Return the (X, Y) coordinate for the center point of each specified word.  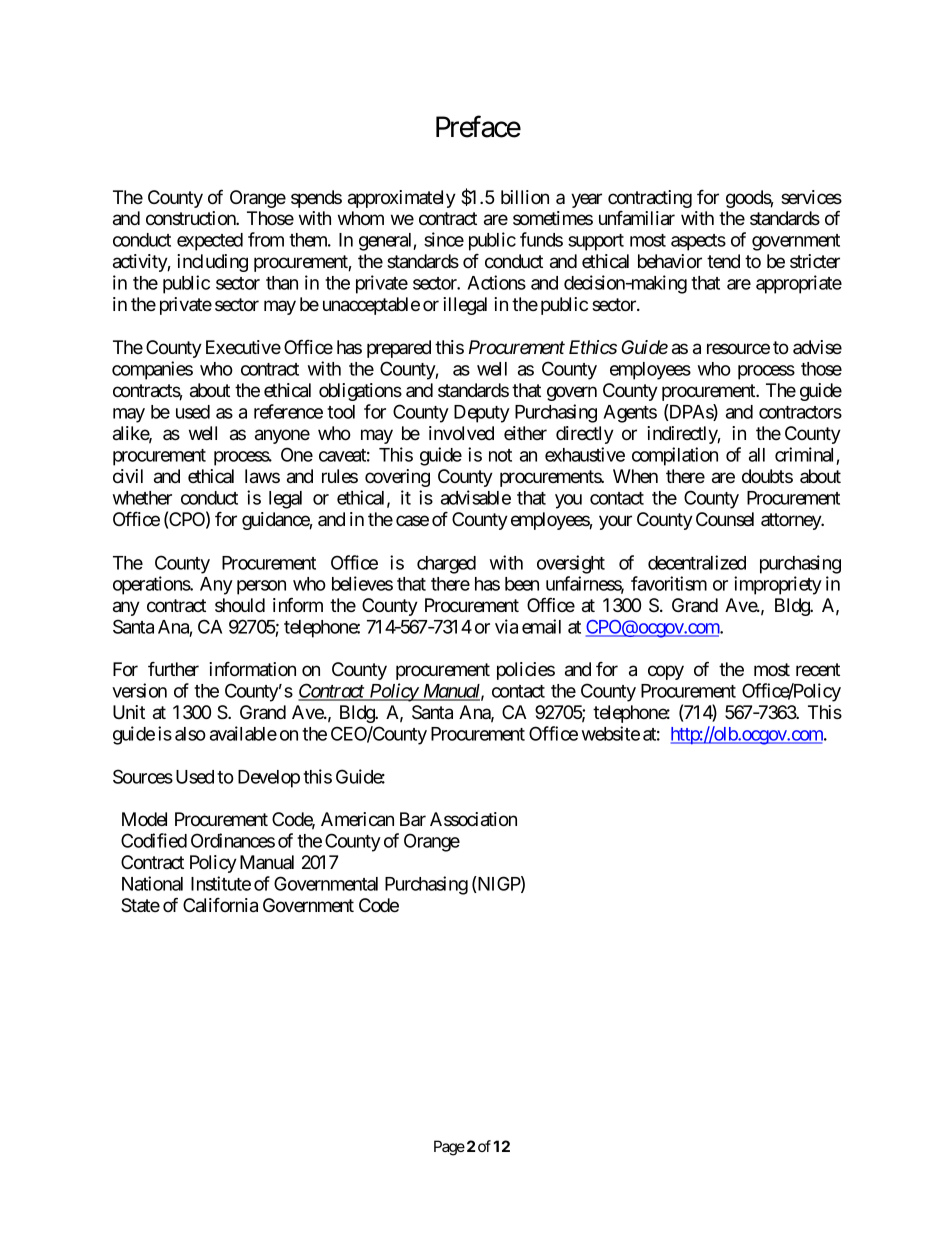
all (757, 455)
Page (449, 1148)
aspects (698, 242)
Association (473, 819)
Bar (413, 819)
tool (341, 412)
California (220, 905)
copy (666, 672)
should (240, 605)
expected (210, 242)
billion (525, 197)
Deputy (482, 414)
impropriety (778, 585)
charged (446, 565)
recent (818, 669)
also (190, 734)
